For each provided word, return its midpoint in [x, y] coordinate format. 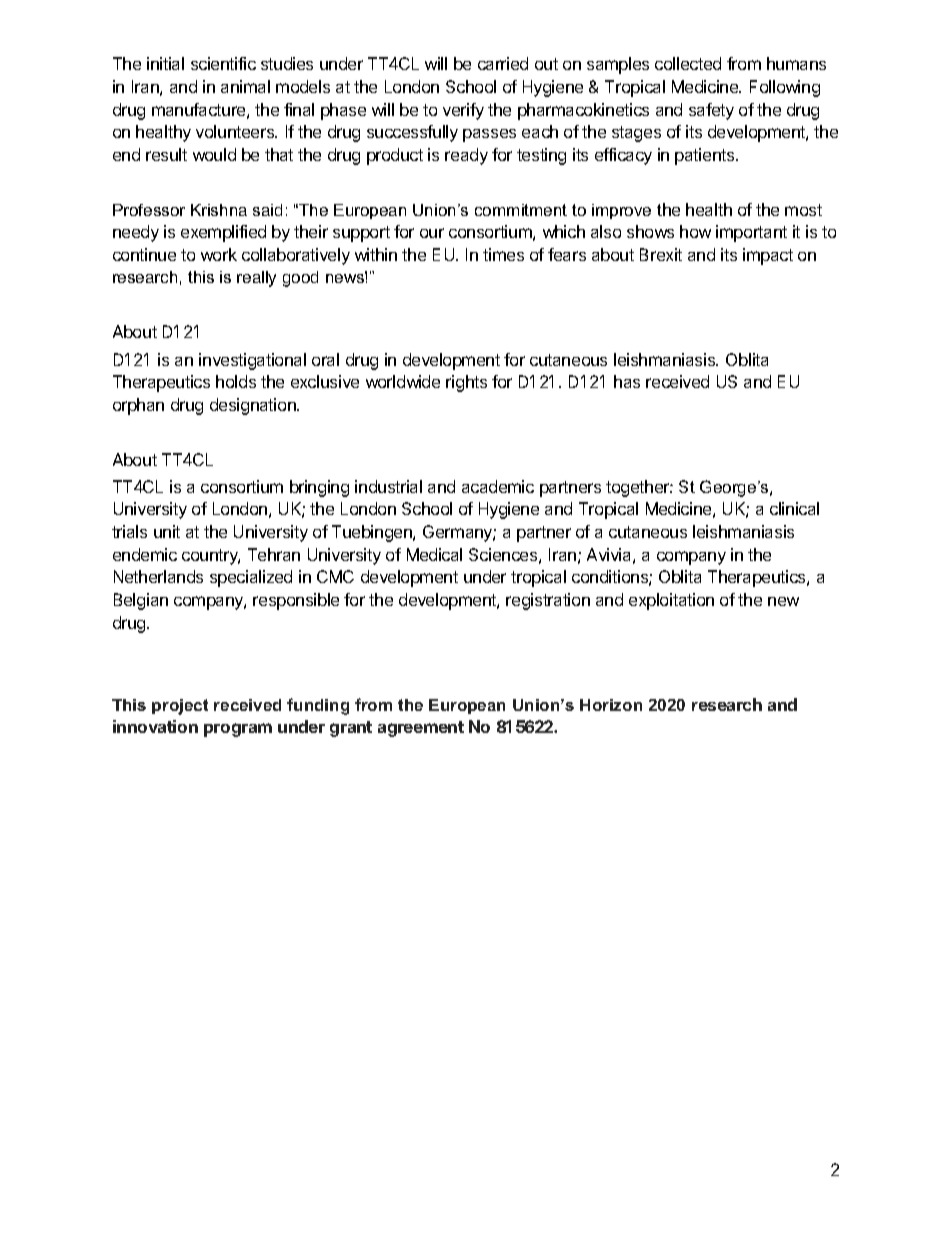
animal [245, 86]
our [432, 233]
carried [503, 63]
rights [466, 383]
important [751, 233]
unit [167, 531]
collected [688, 63]
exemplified [223, 233]
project [180, 707]
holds [236, 381]
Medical [434, 554]
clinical [794, 508]
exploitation [671, 601]
